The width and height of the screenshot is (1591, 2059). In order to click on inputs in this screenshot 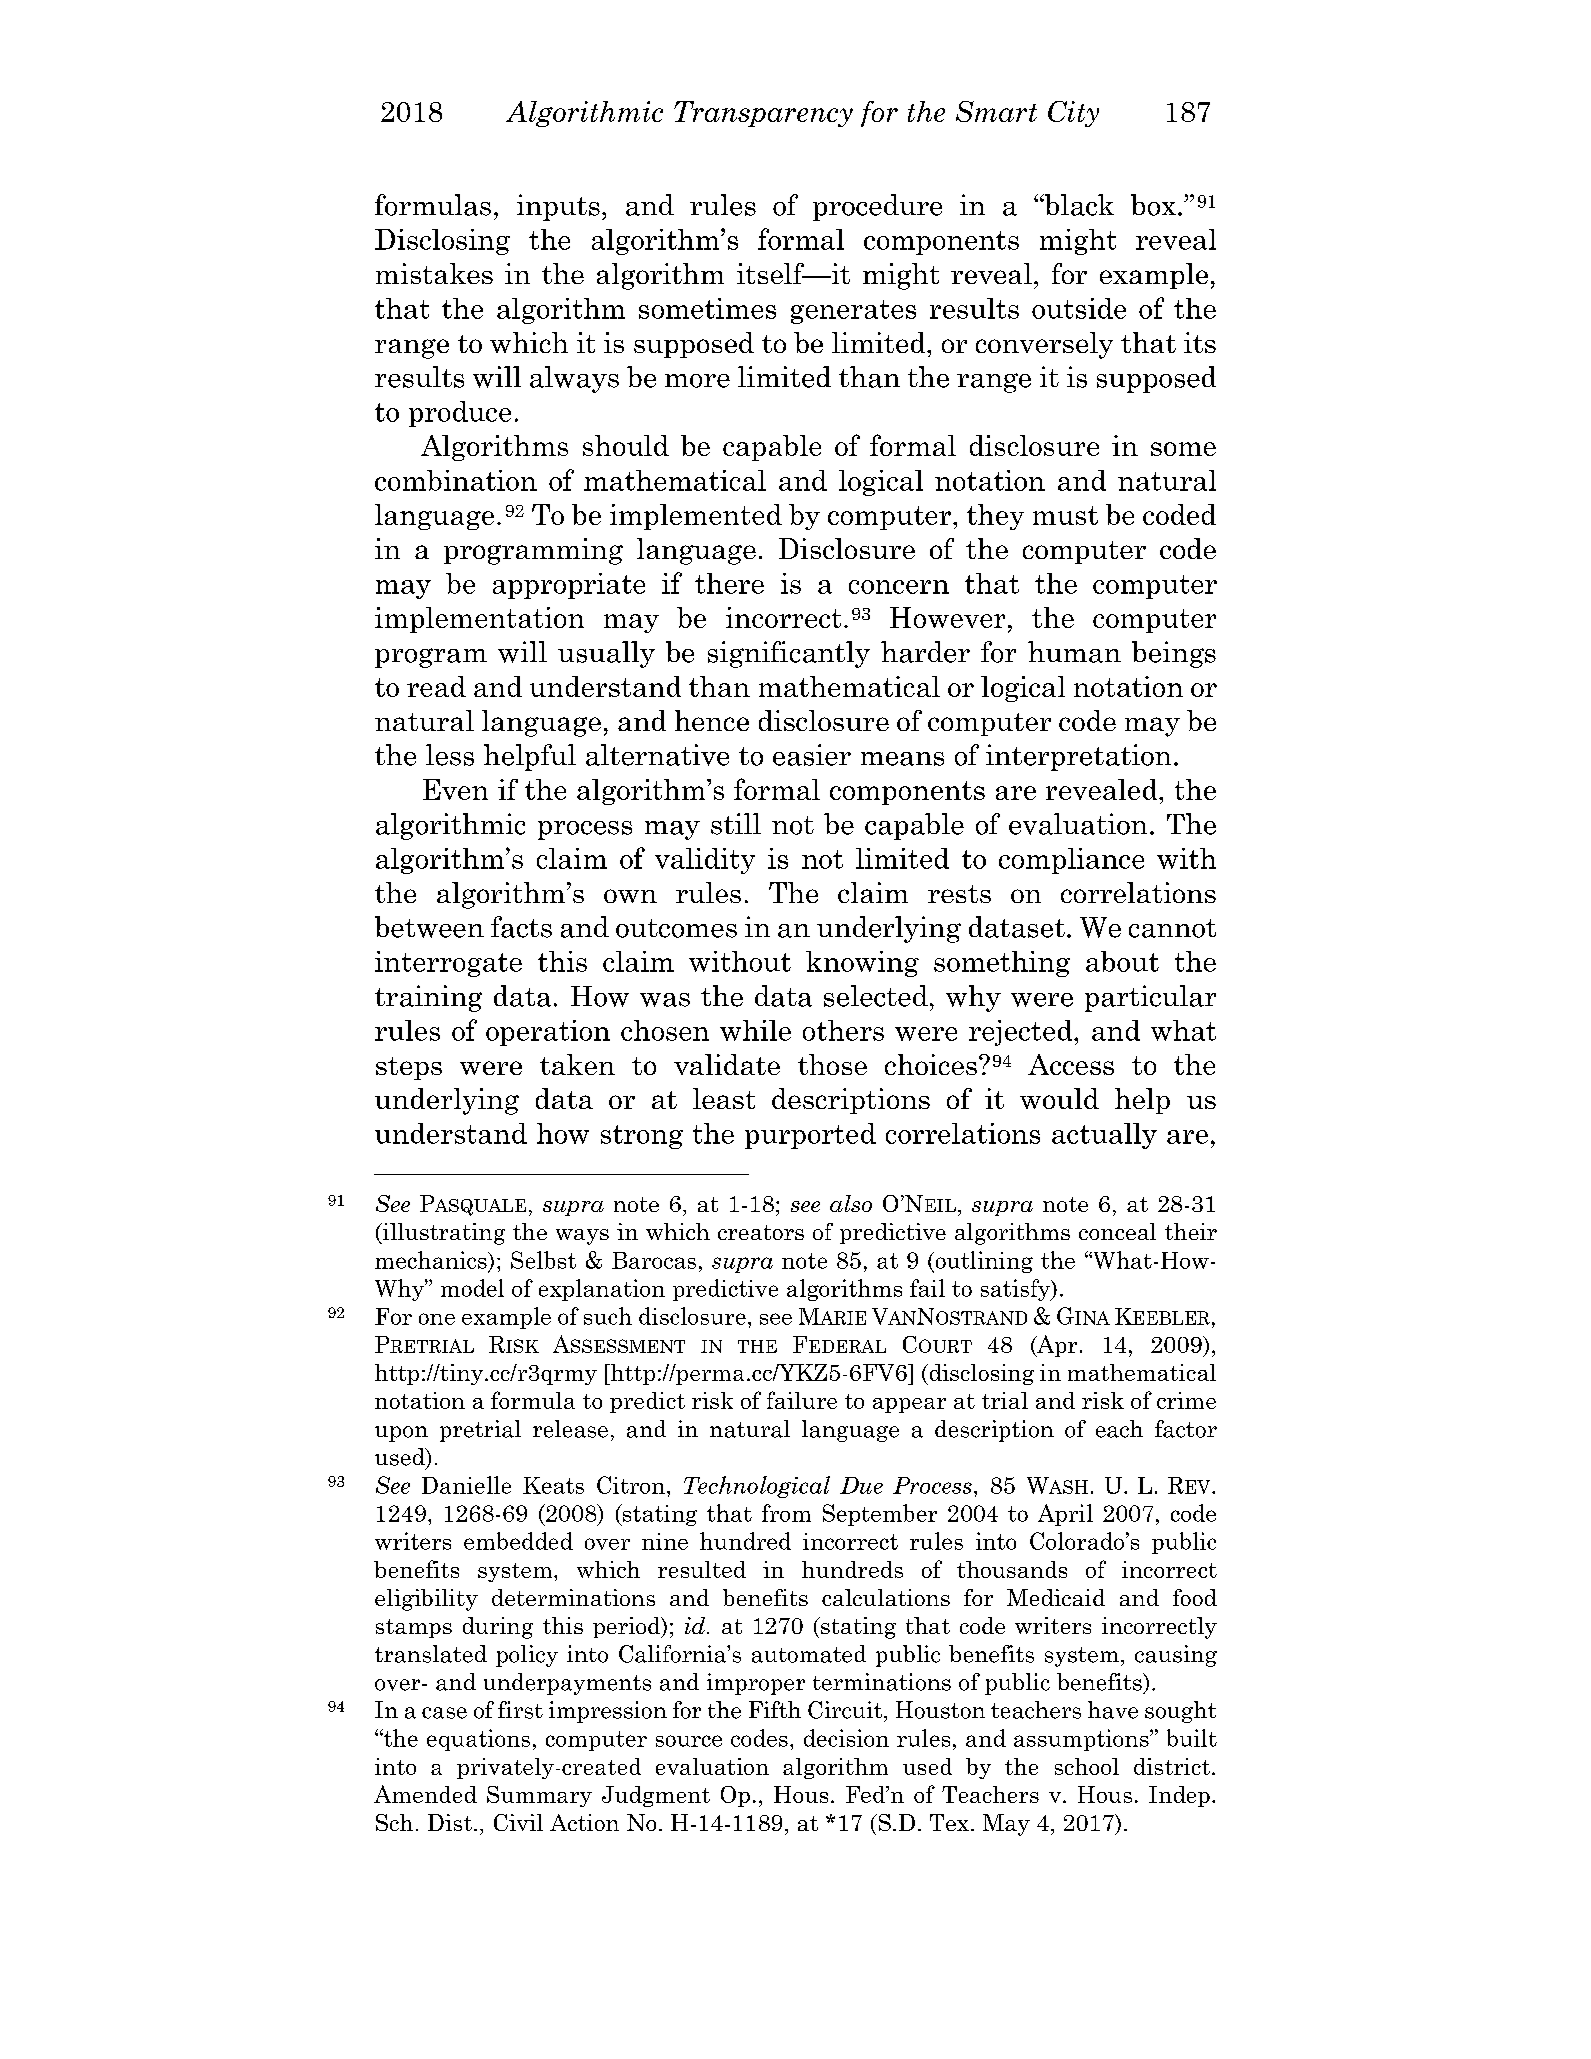, I will do `click(558, 207)`.
